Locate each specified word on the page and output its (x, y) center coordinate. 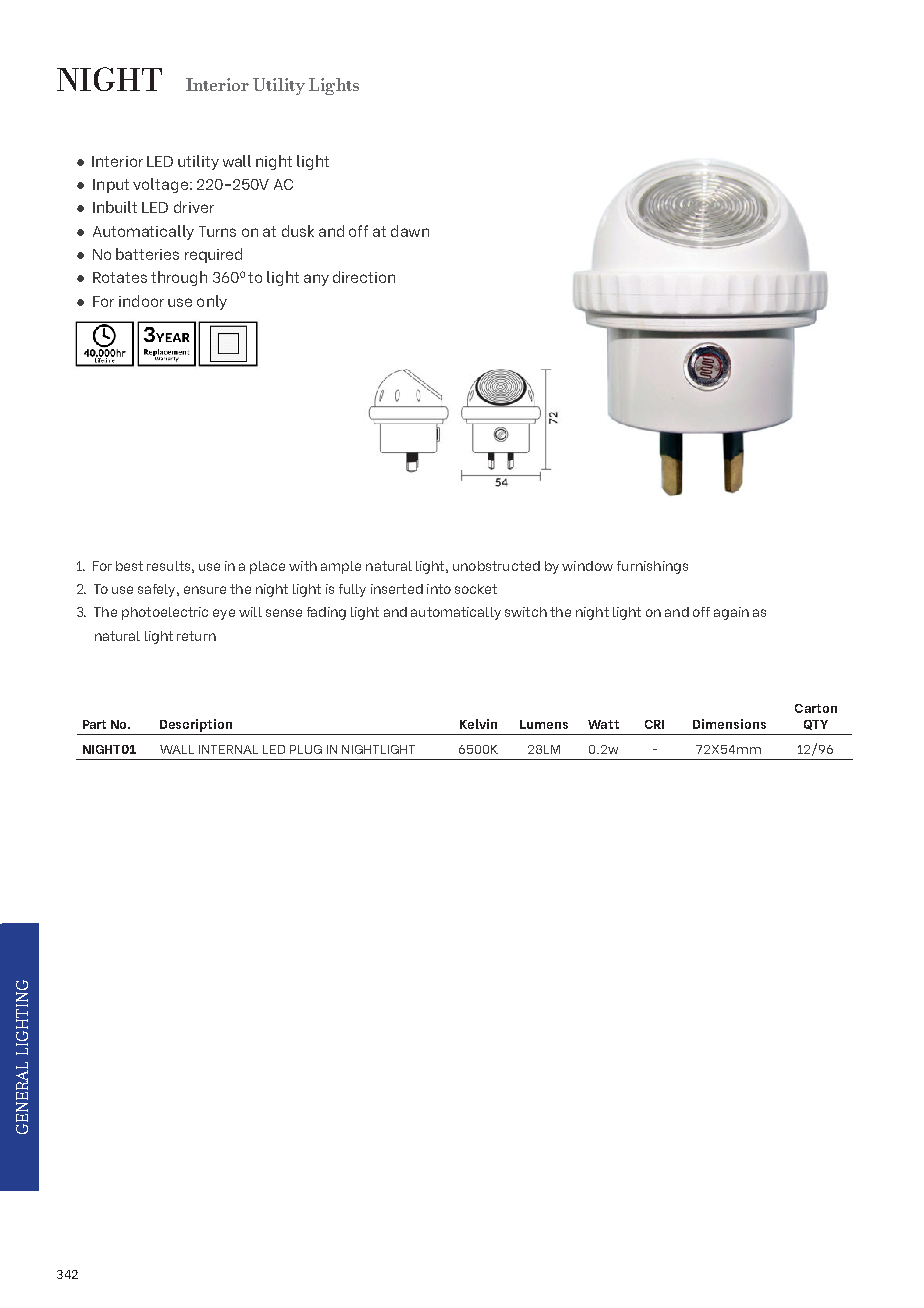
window (587, 566)
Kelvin (478, 724)
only (212, 302)
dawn (410, 231)
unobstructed (496, 566)
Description (196, 725)
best (129, 566)
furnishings (652, 567)
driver (194, 207)
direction (364, 277)
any (316, 280)
